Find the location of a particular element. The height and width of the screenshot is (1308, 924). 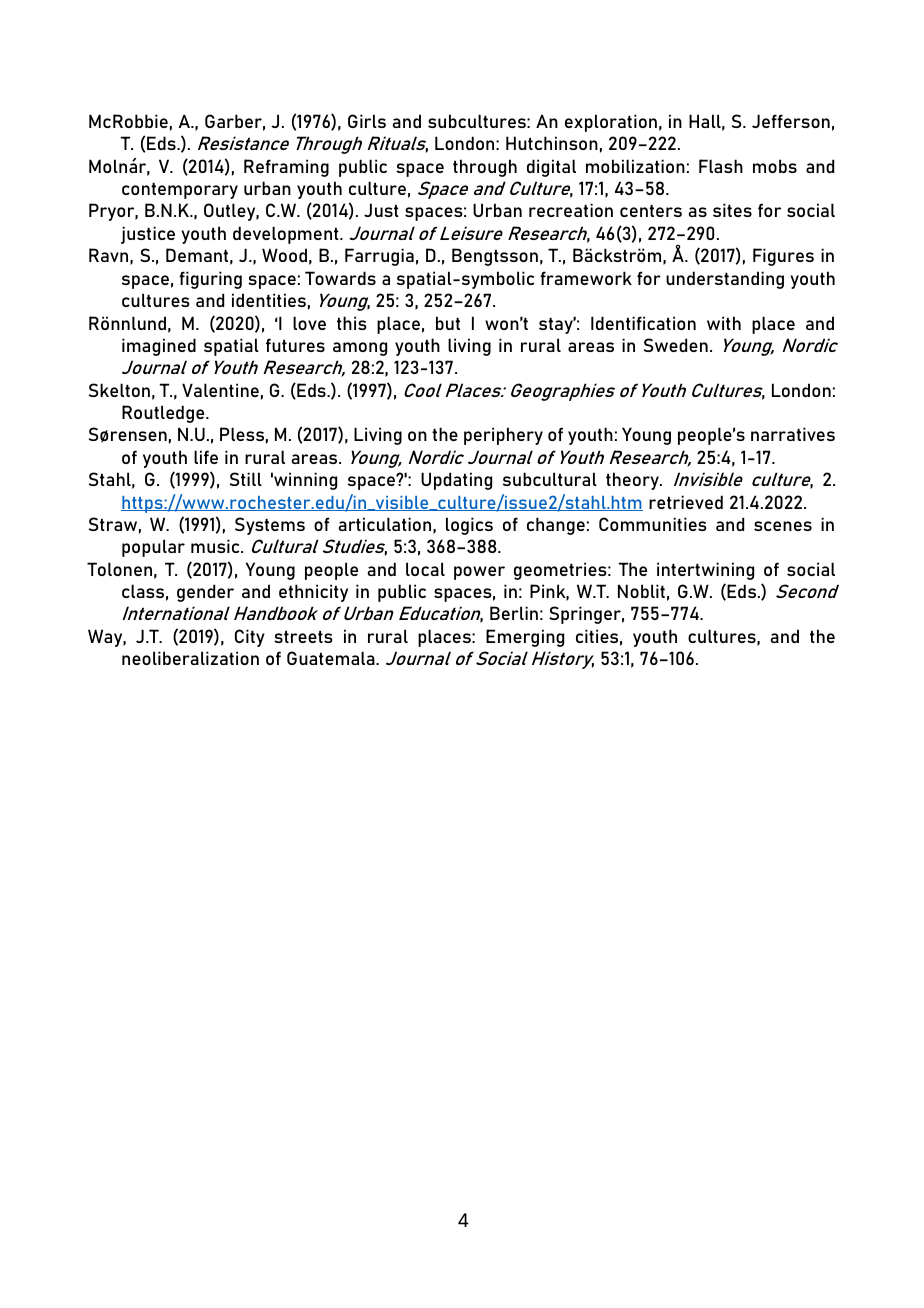

logics is located at coordinates (469, 526).
